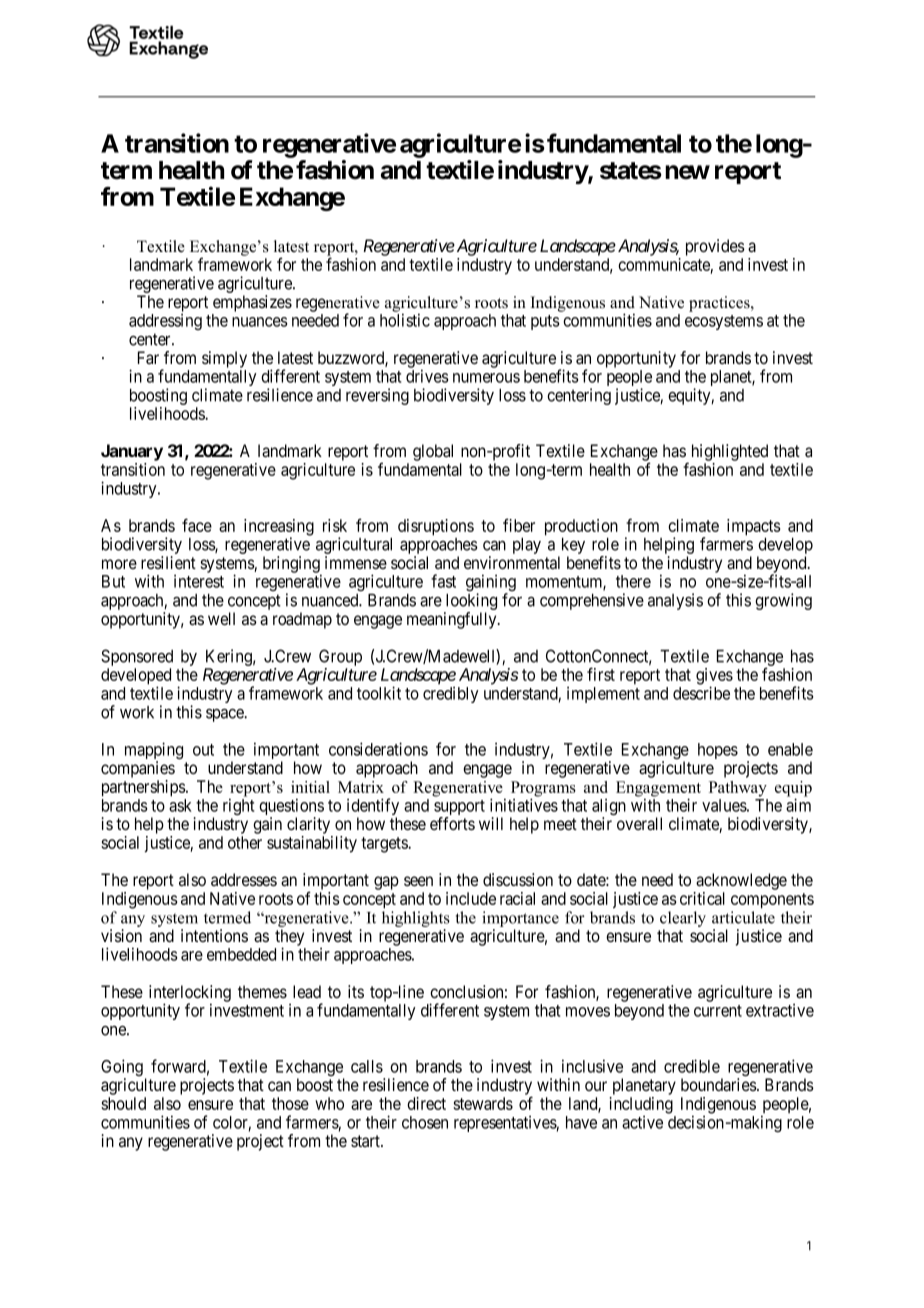 This screenshot has height=1308, width=924. Describe the element at coordinates (165, 322) in the screenshot. I see `addressing` at that location.
